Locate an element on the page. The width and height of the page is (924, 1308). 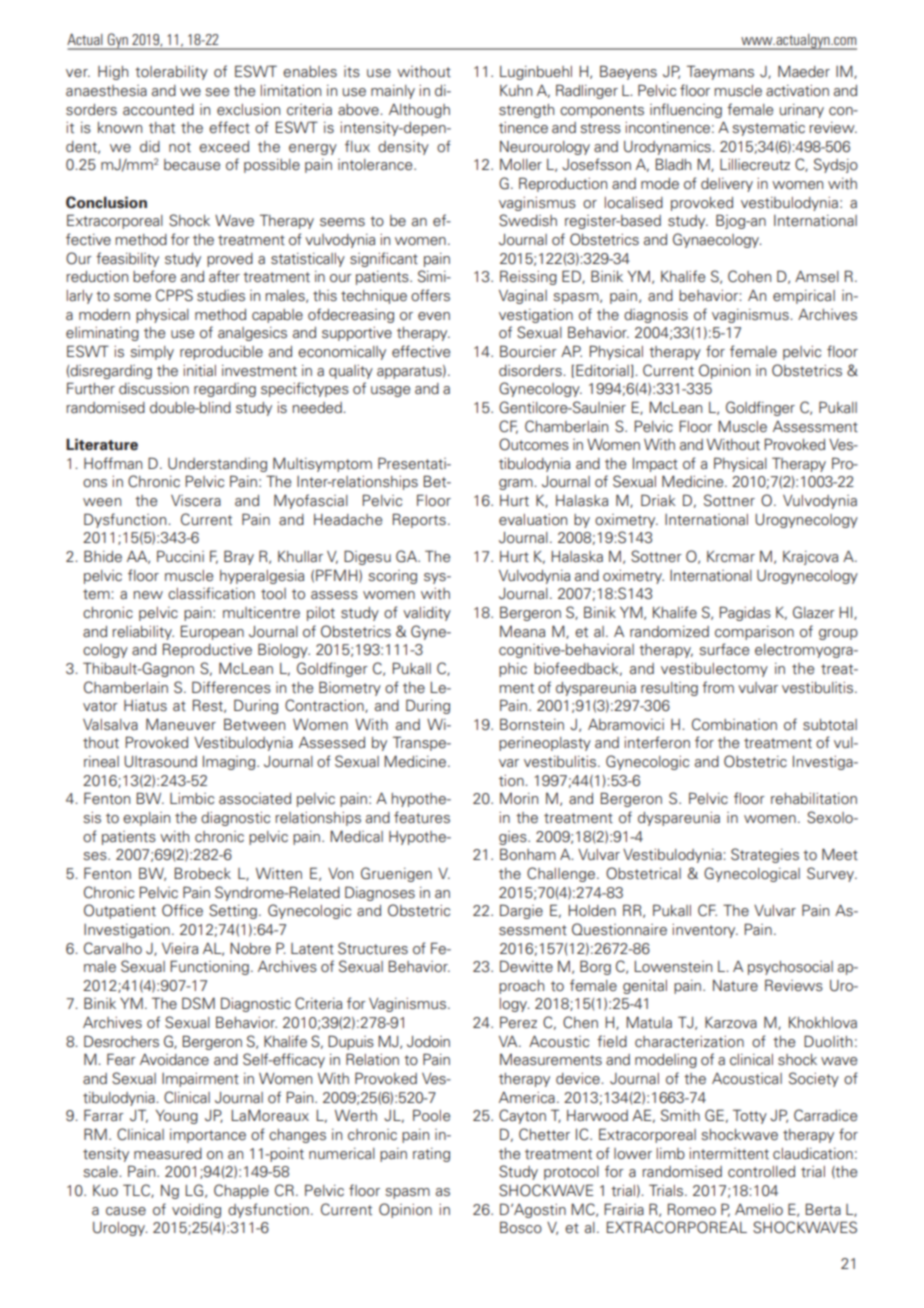
inventory is located at coordinates (705, 931).
